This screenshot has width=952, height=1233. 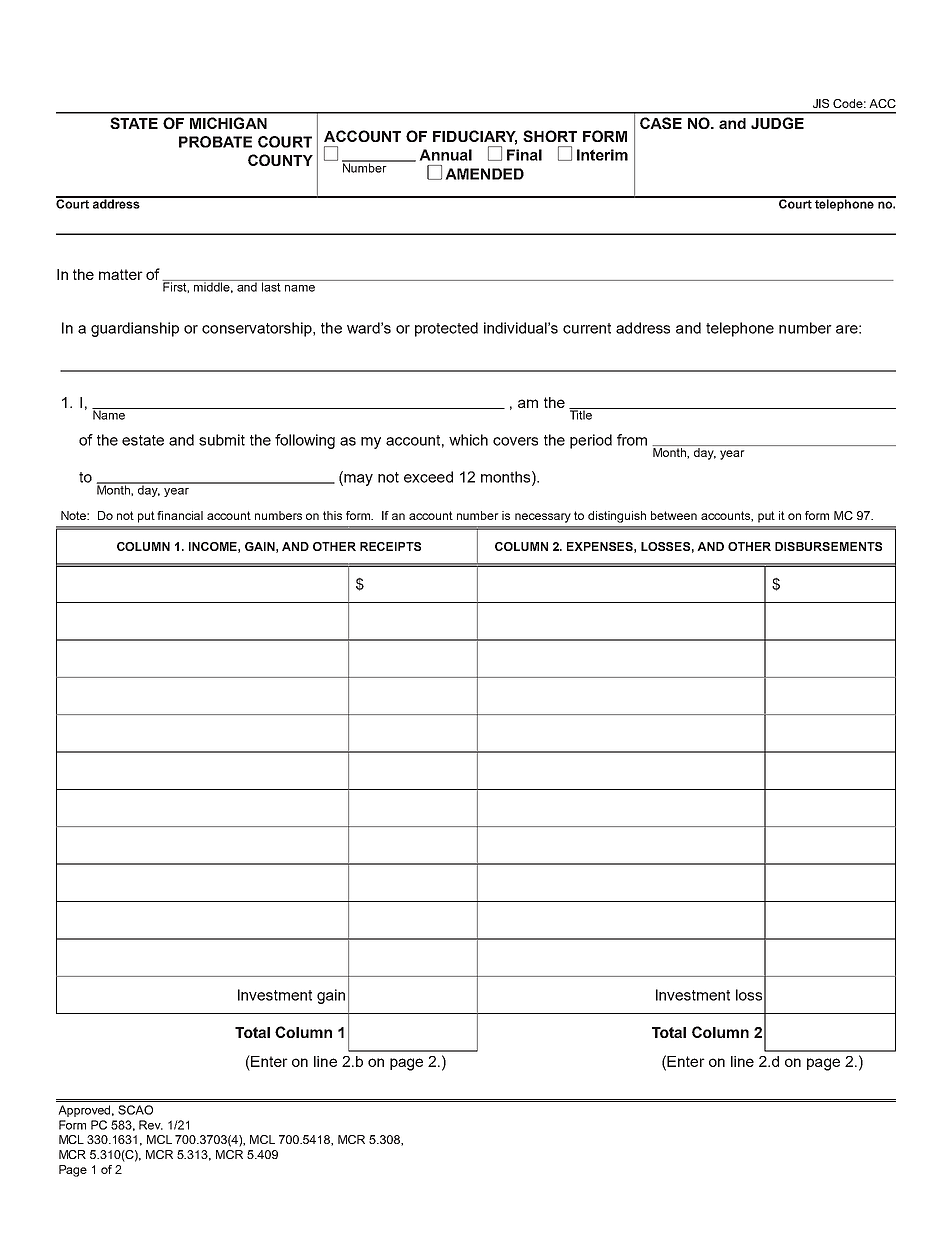 What do you see at coordinates (151, 1125) in the screenshot?
I see `Rev` at bounding box center [151, 1125].
